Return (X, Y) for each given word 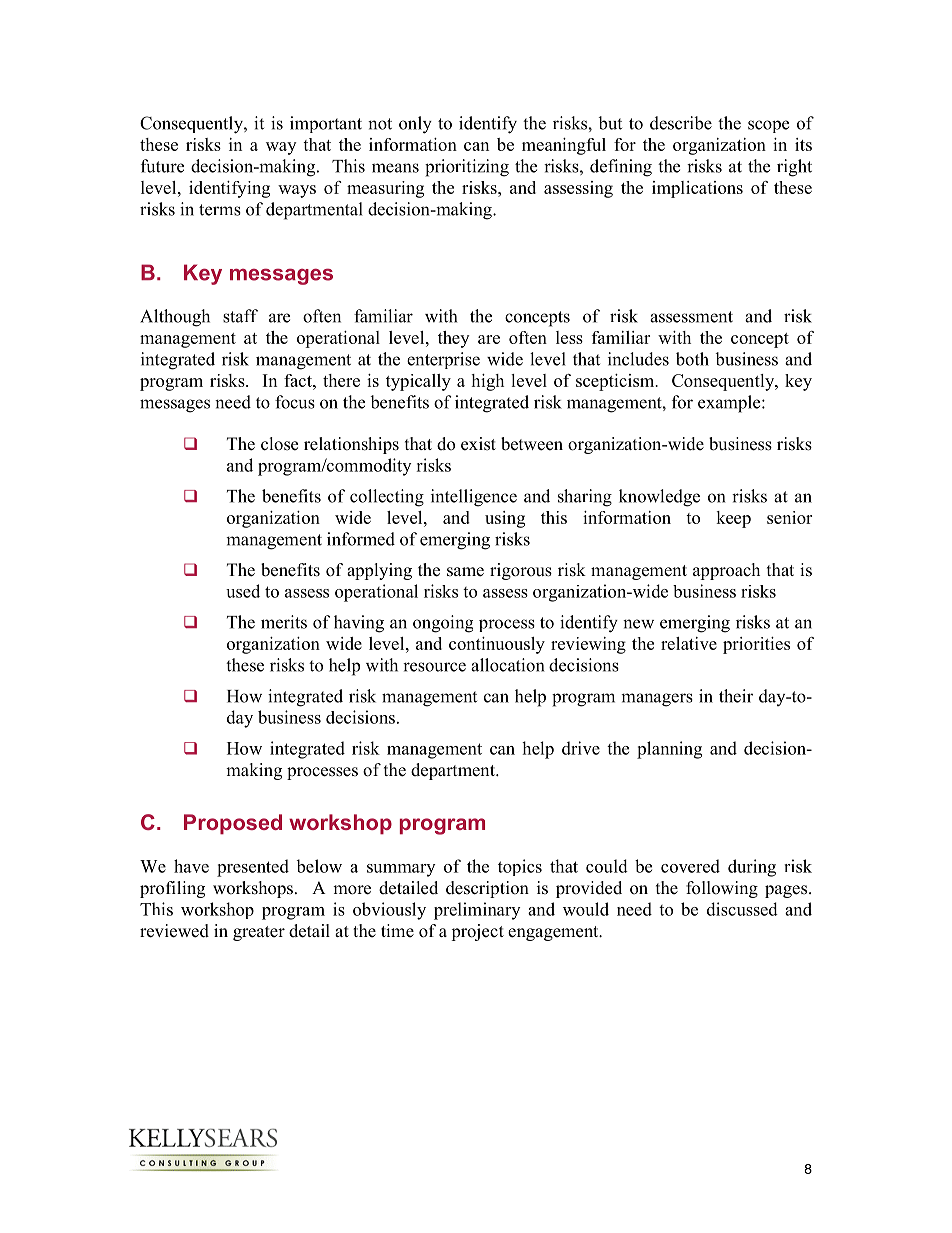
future (162, 166)
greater (259, 933)
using (505, 519)
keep (733, 519)
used (243, 591)
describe (681, 123)
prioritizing (467, 168)
